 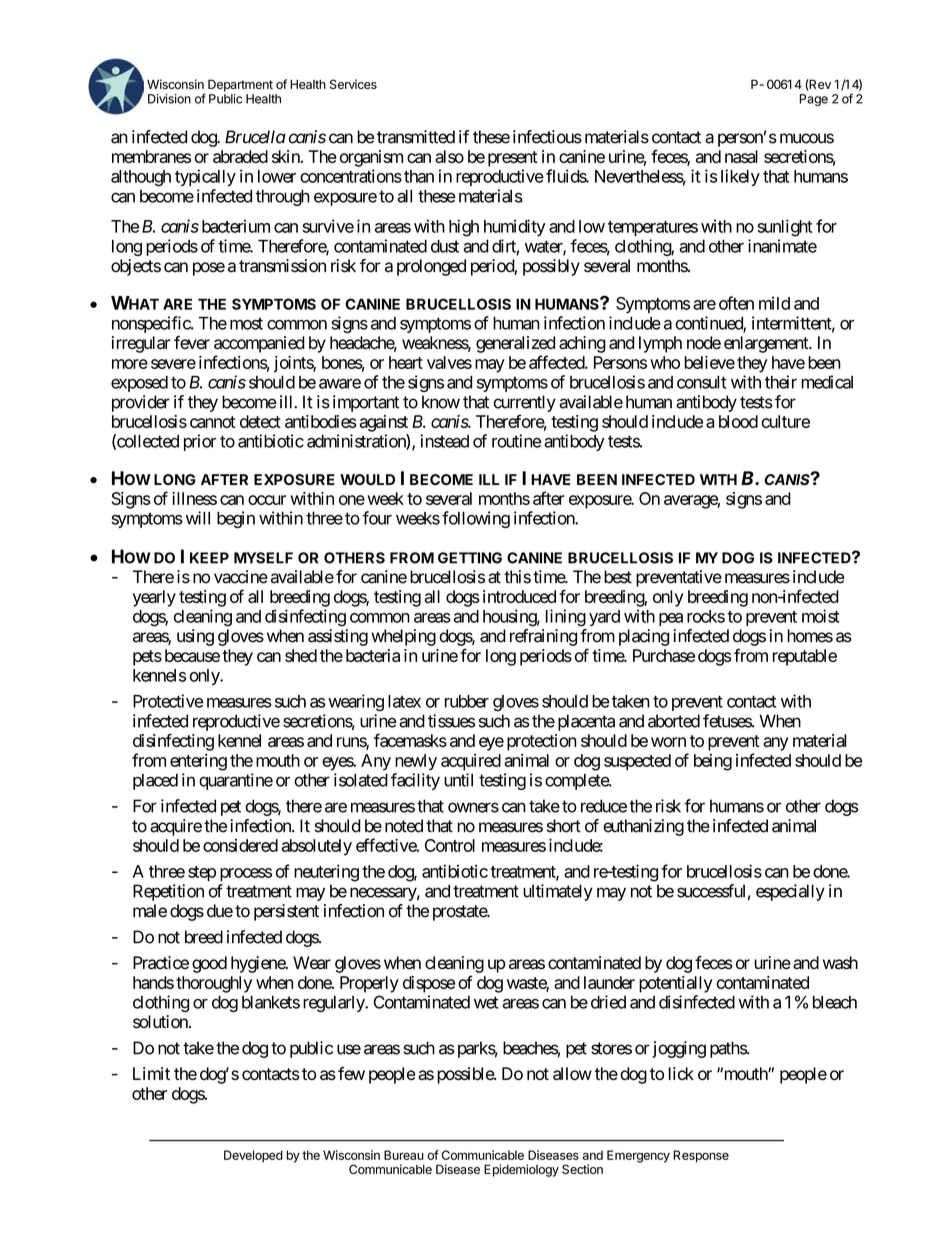 I want to click on moist, so click(x=821, y=616).
